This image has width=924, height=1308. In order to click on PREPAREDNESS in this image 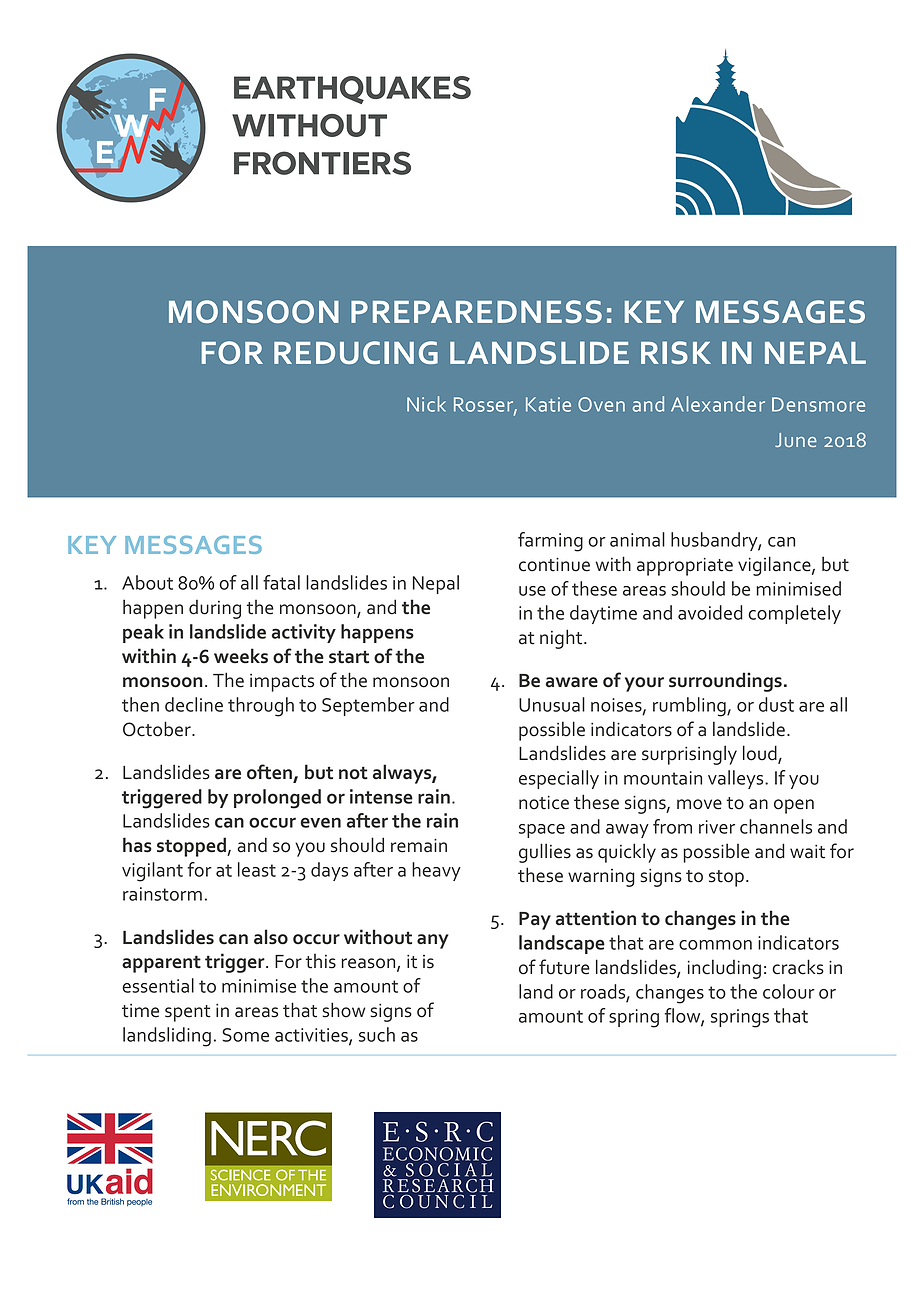, I will do `click(476, 311)`.
